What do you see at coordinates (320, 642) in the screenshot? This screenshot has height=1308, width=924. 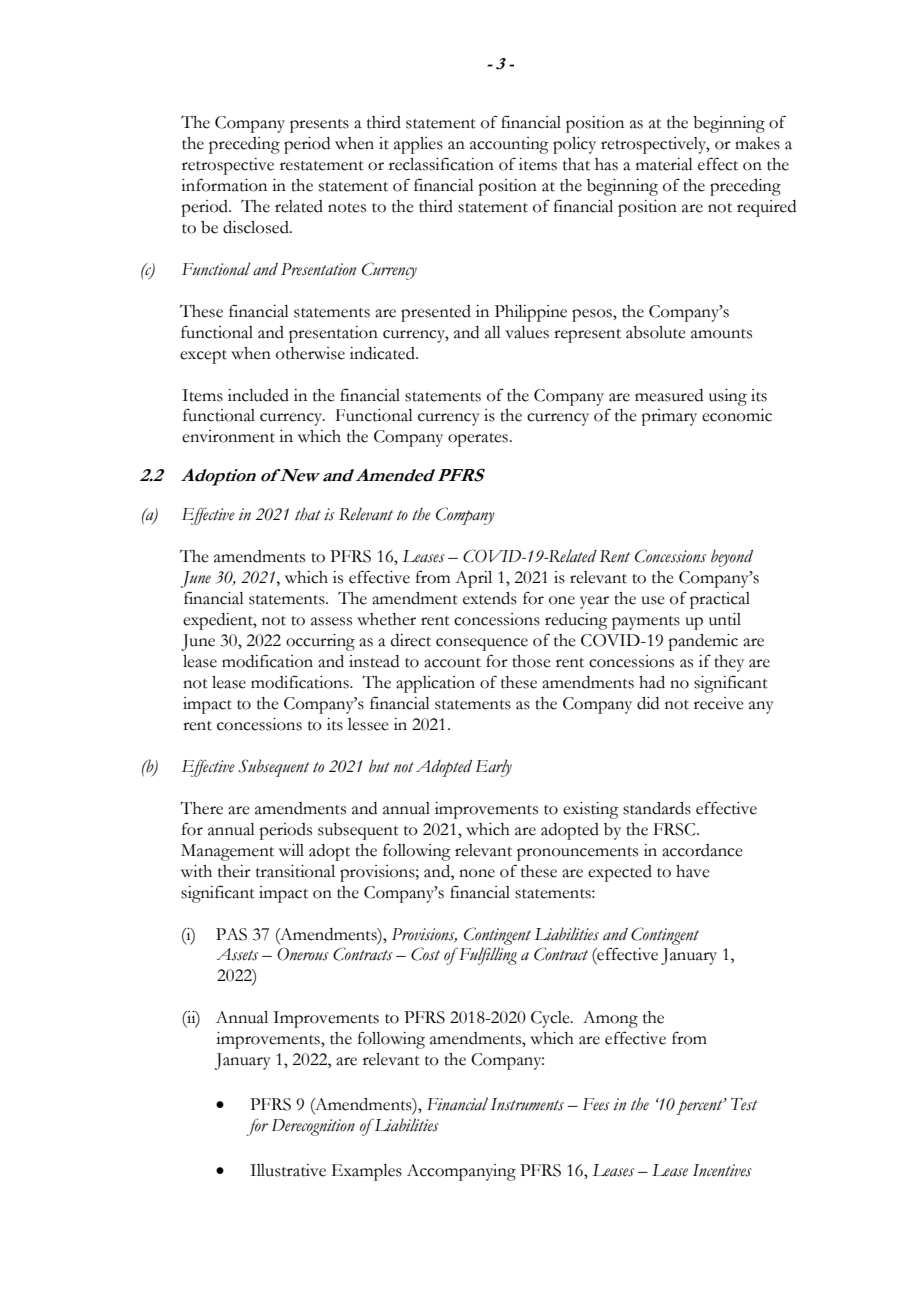 I see `occurring` at bounding box center [320, 642].
